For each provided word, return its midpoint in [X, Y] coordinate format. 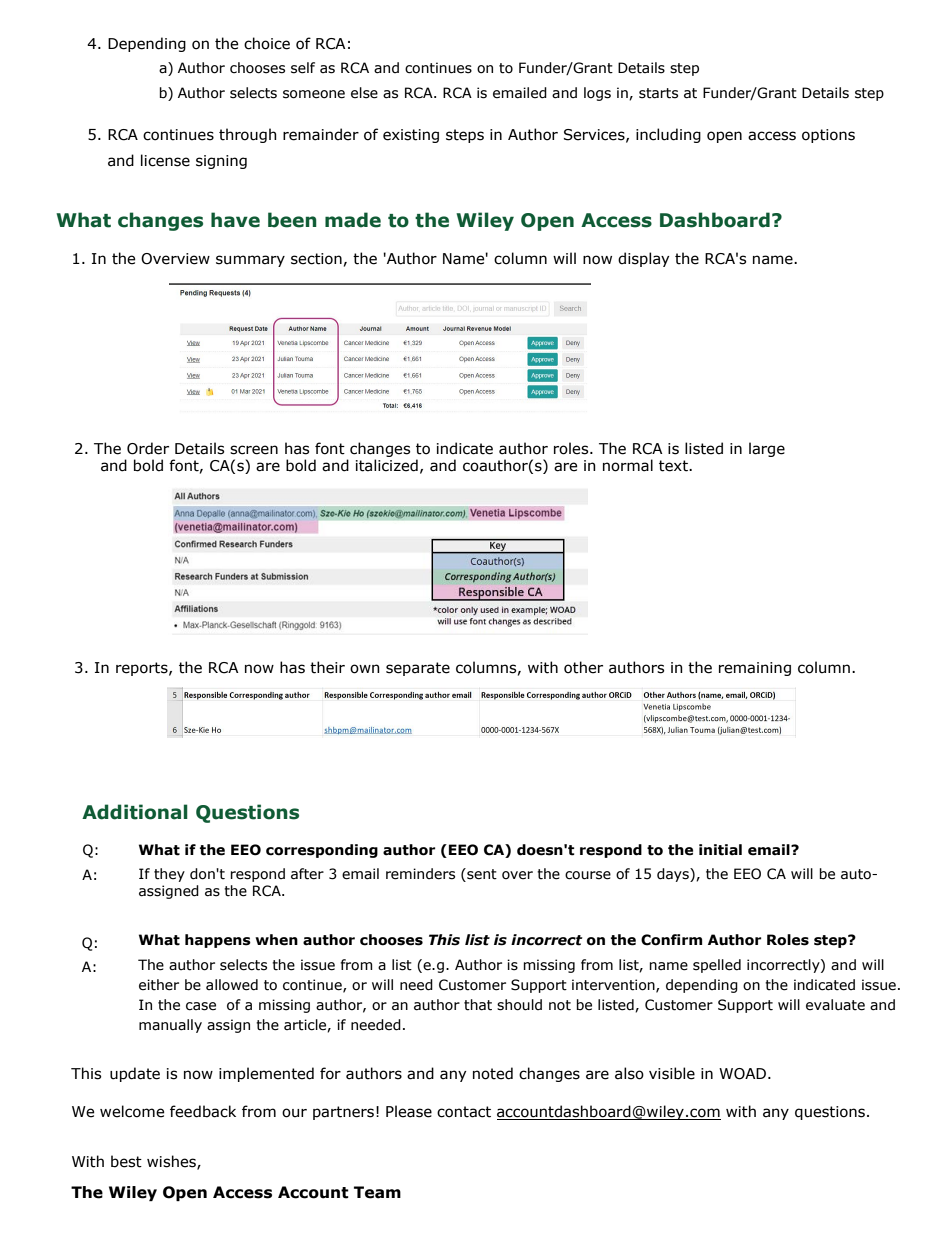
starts [658, 93]
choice [267, 43]
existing [411, 136]
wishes [172, 1162]
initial [720, 850]
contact [464, 1112]
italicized [387, 465]
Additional [135, 812]
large [767, 449]
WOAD [742, 1074]
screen [254, 450]
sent [481, 875]
